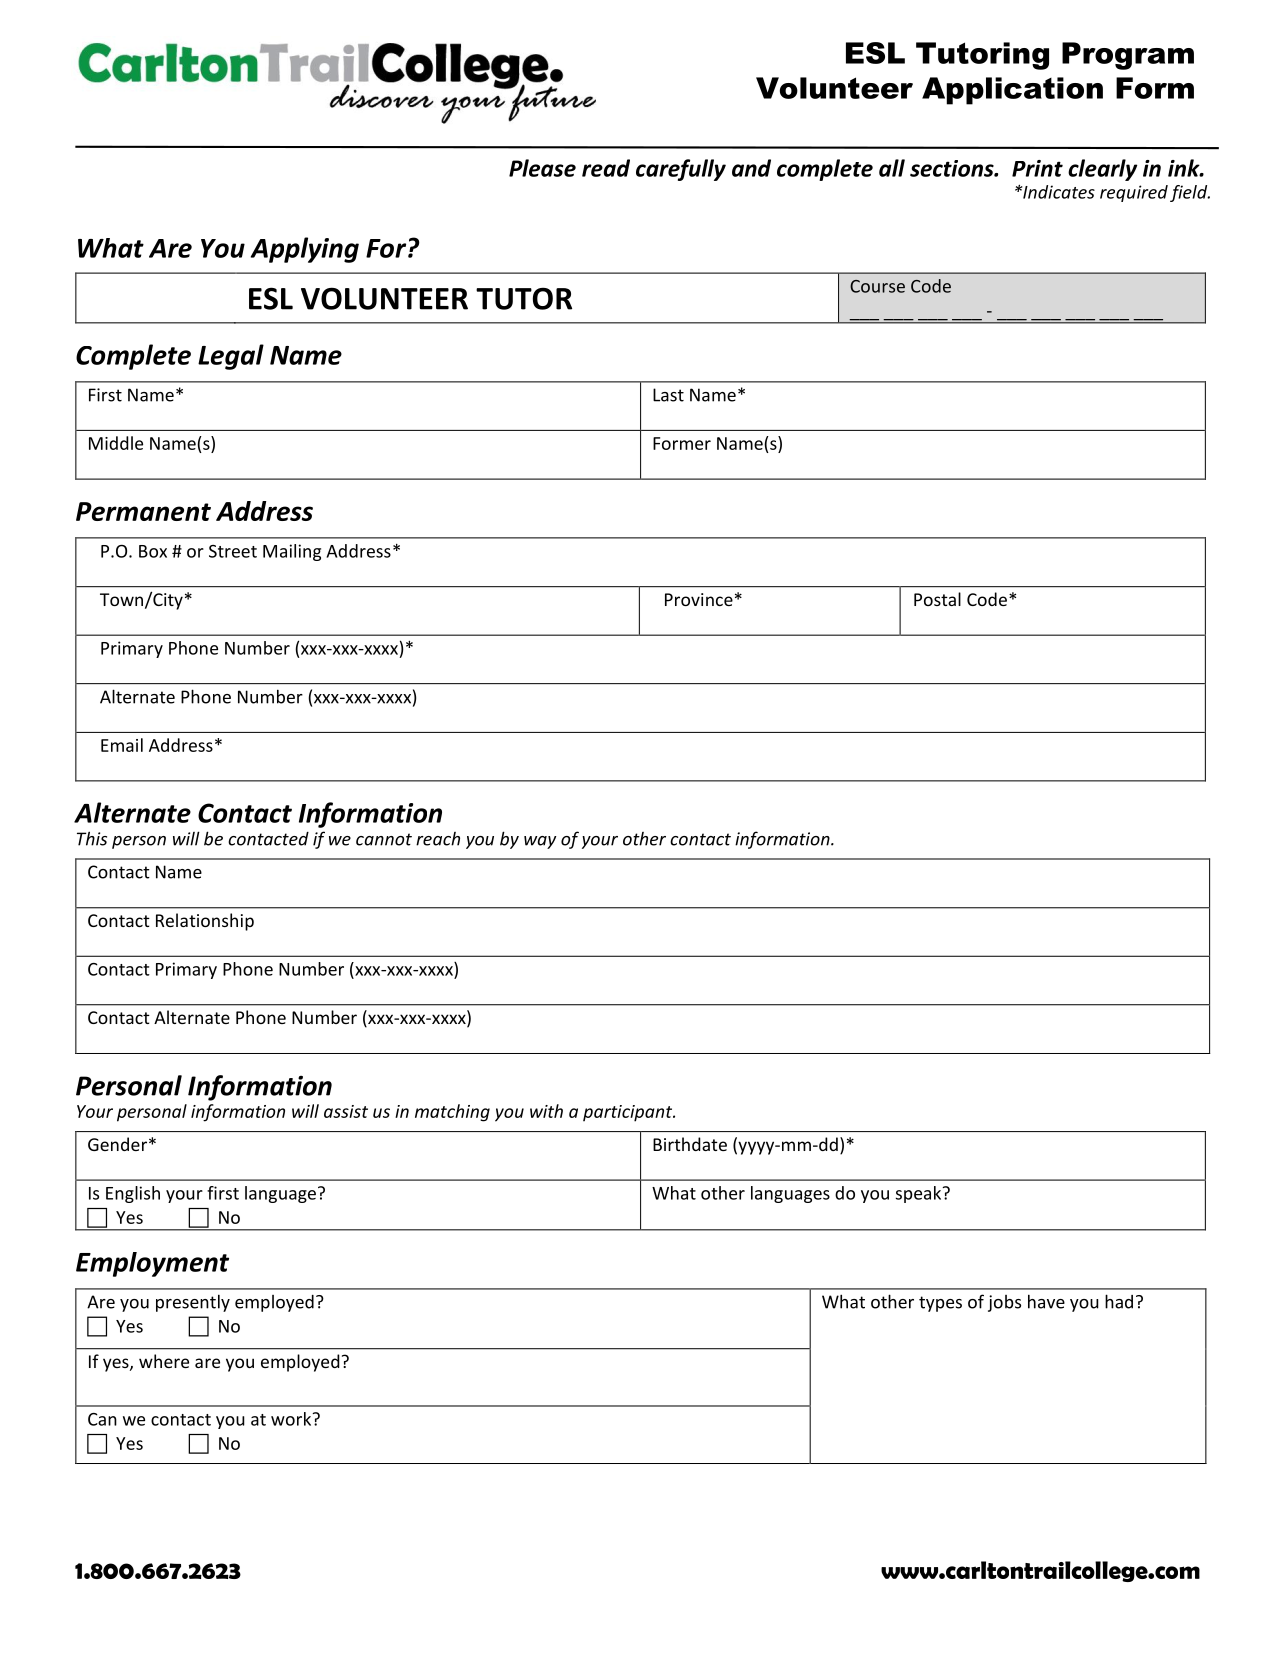 This screenshot has height=1658, width=1281. I want to click on Course, so click(877, 286).
